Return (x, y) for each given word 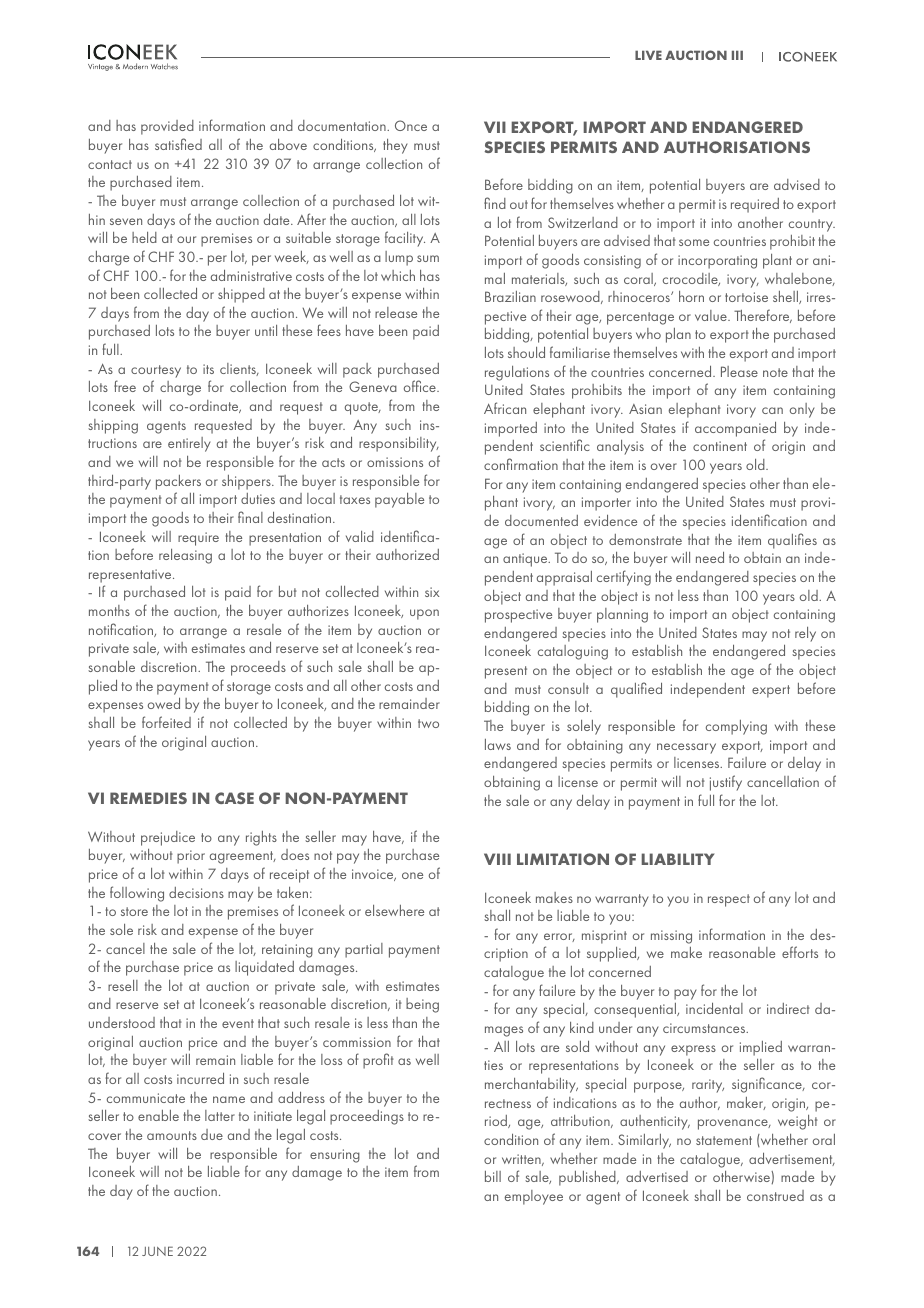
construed (775, 1195)
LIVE (648, 55)
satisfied (178, 144)
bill (493, 1176)
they (395, 146)
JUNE (157, 1251)
